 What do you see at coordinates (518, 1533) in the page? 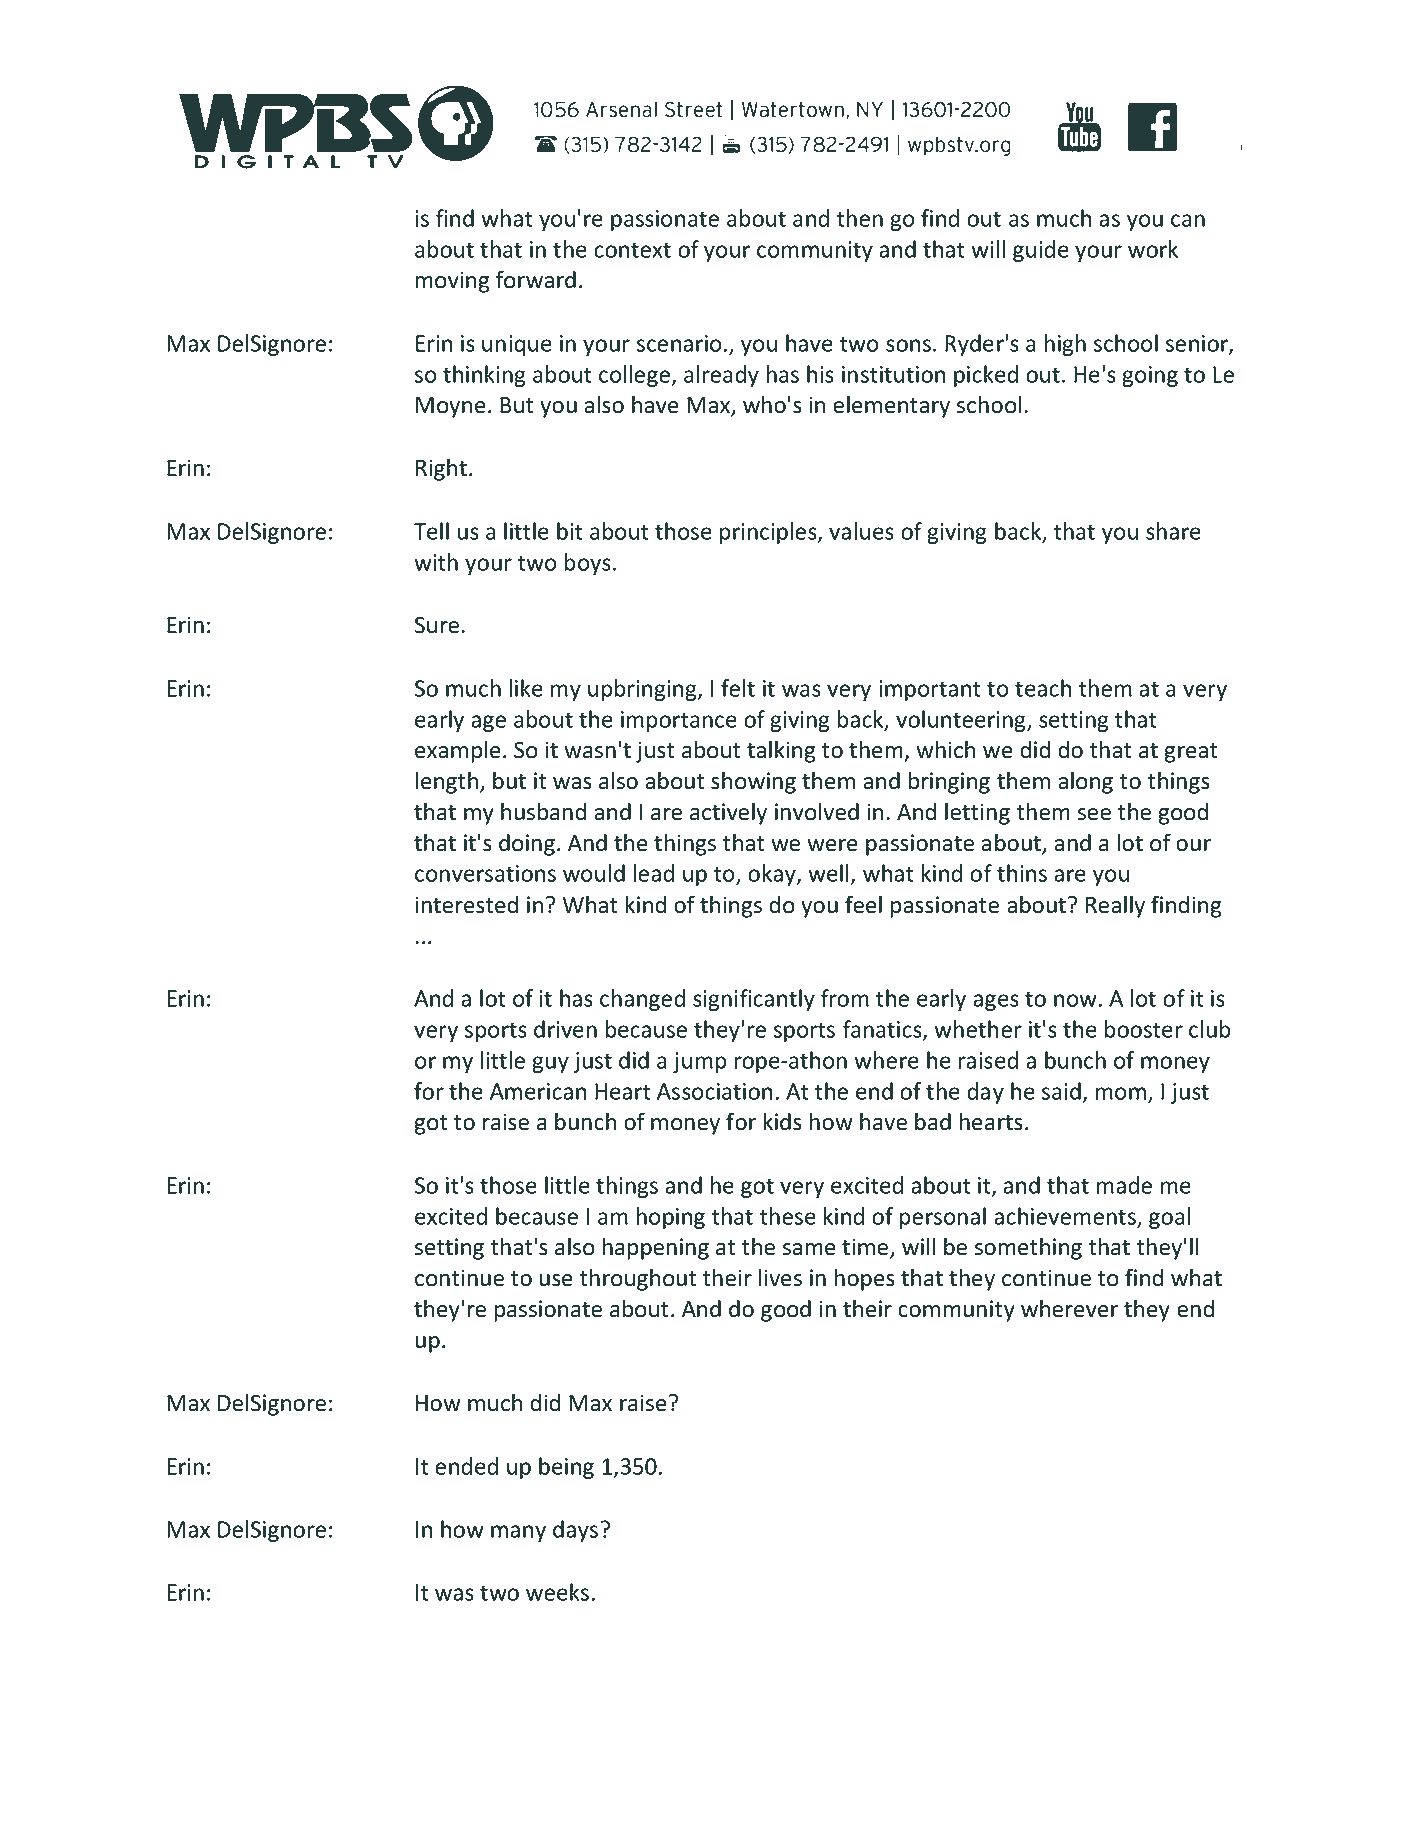
I see `many` at bounding box center [518, 1533].
